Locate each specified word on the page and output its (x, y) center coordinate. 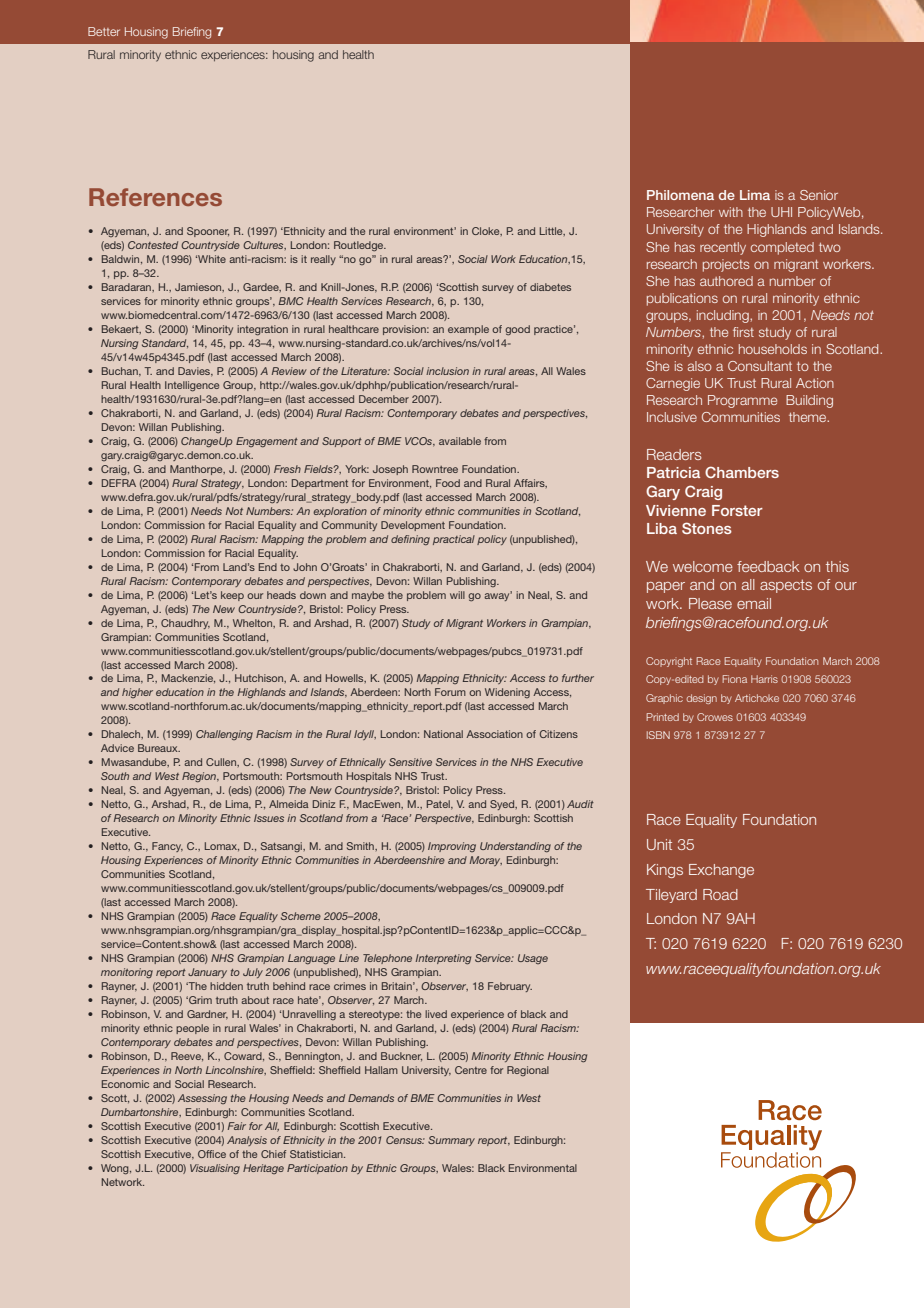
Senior (819, 195)
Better (104, 31)
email (754, 603)
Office (212, 1154)
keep (232, 596)
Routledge (360, 246)
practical (454, 540)
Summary (451, 1141)
